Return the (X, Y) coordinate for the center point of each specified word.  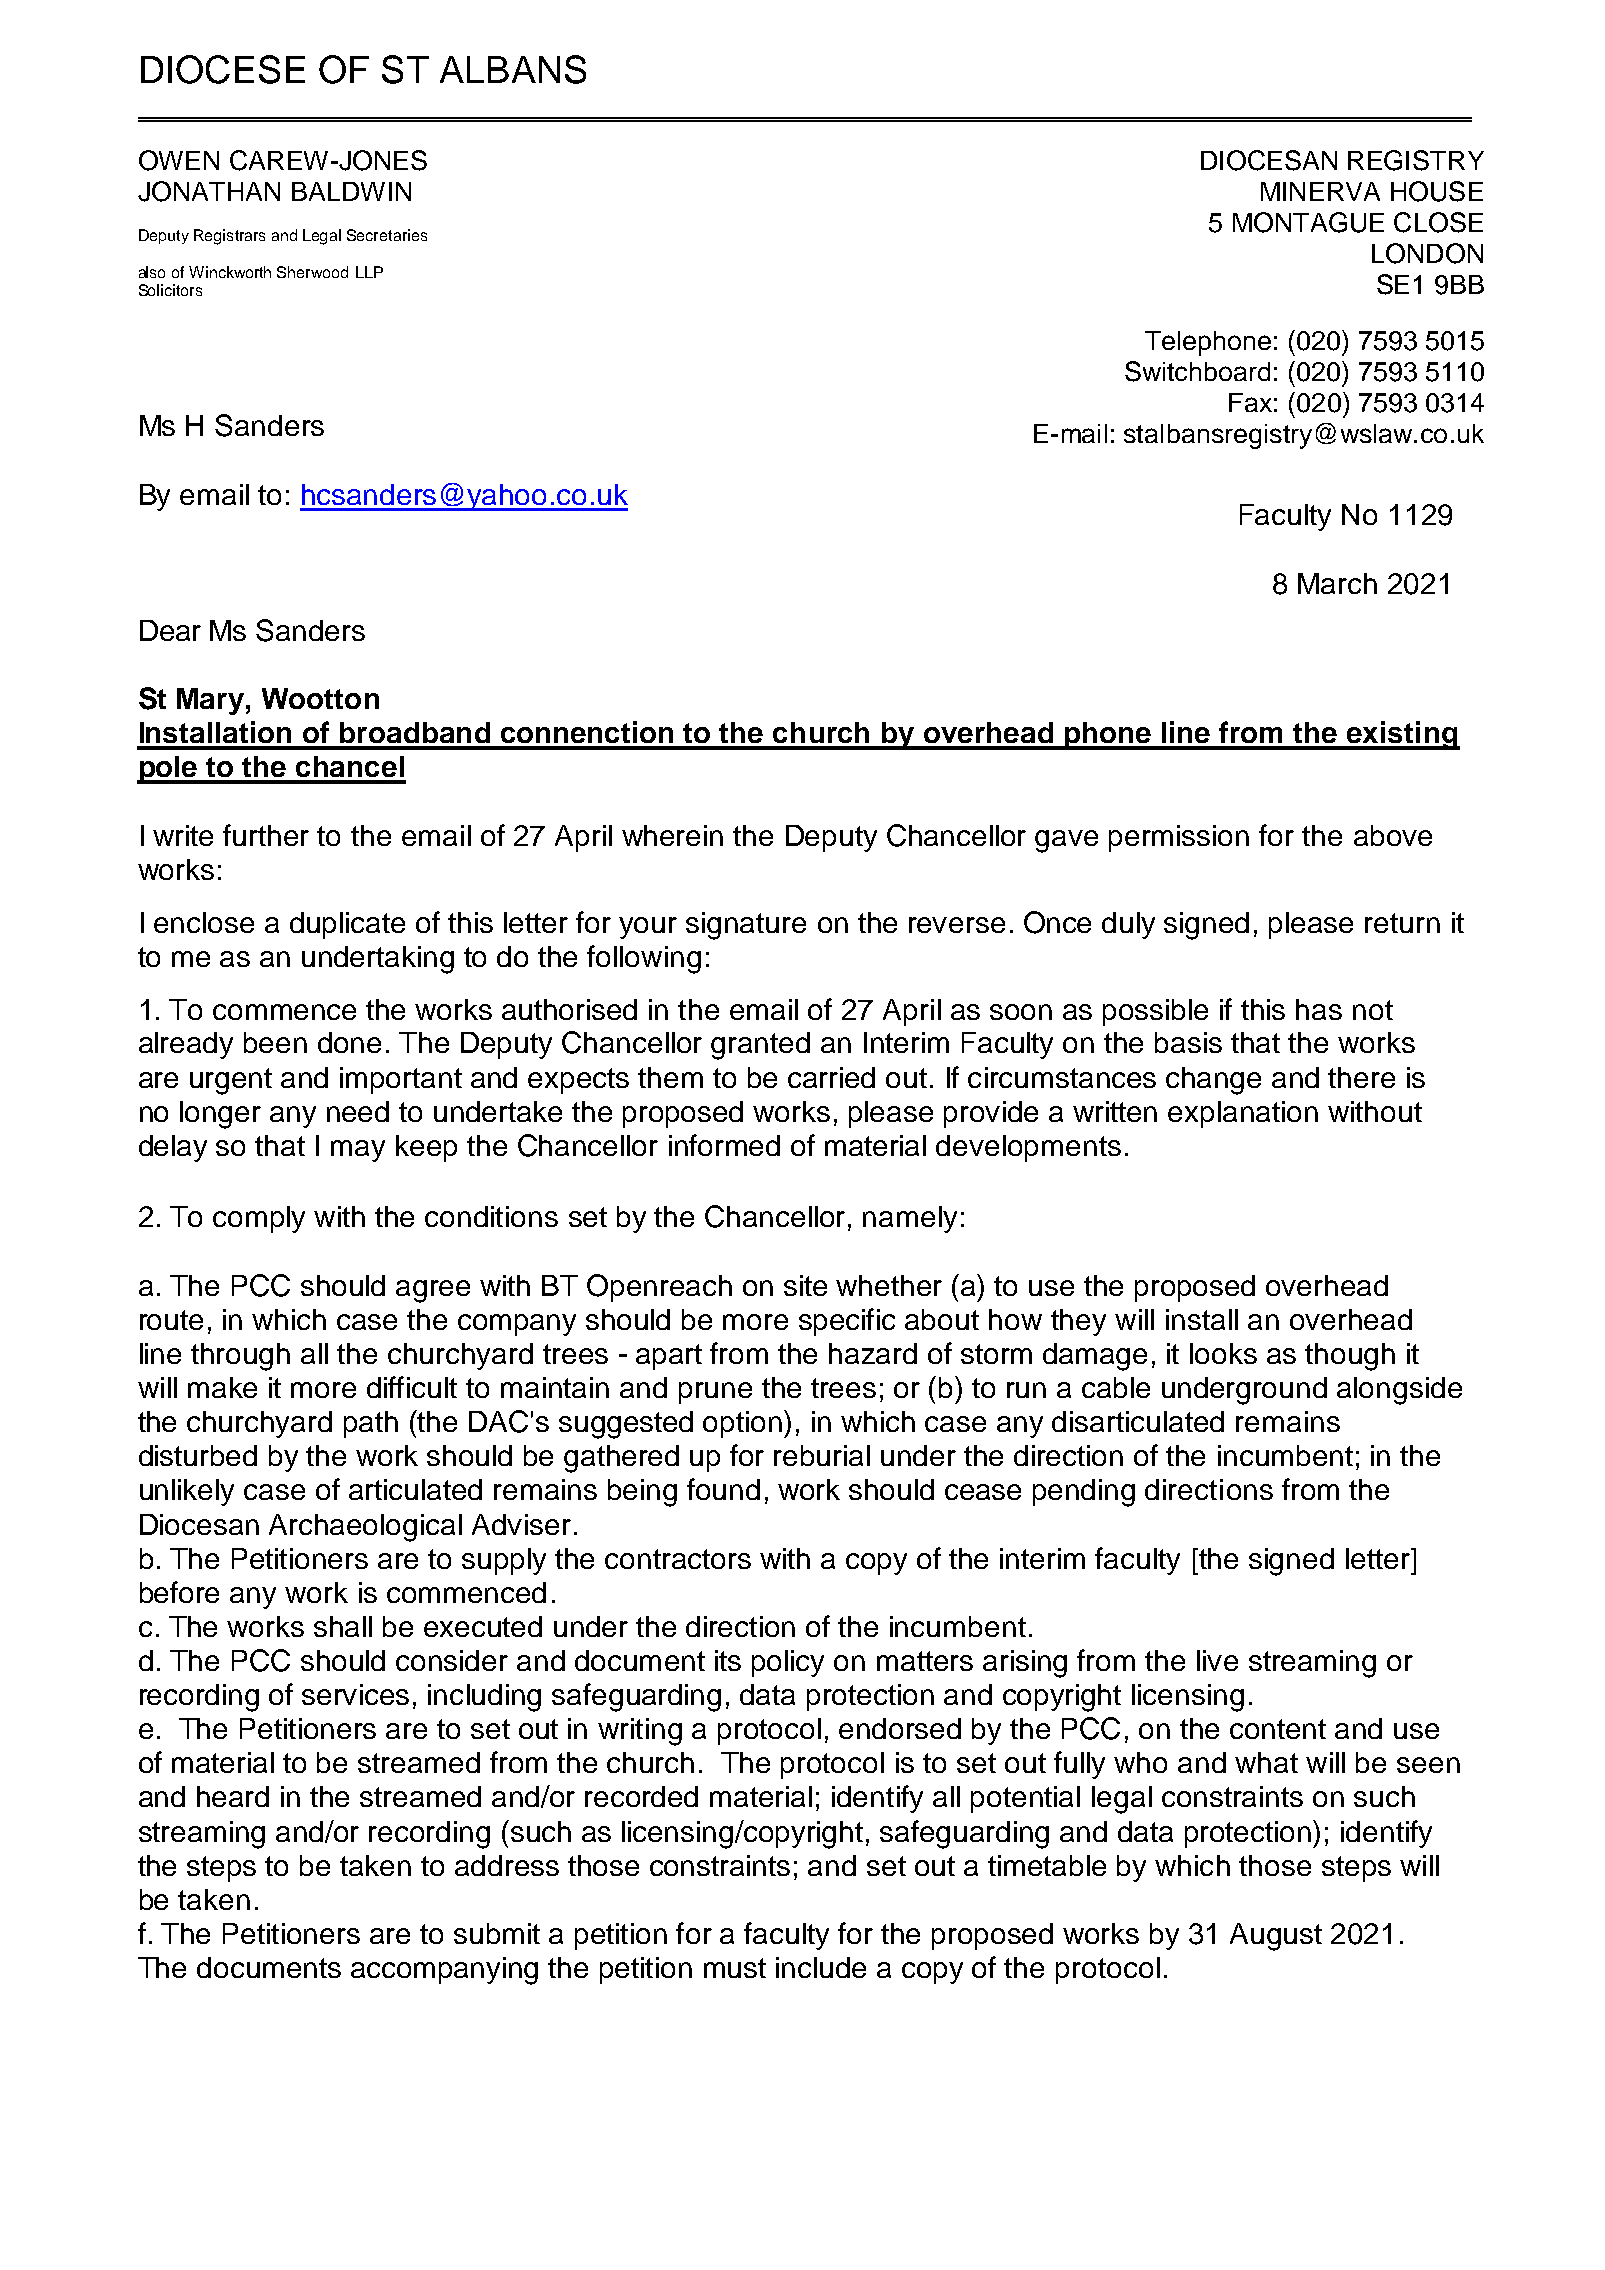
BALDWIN (351, 191)
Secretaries (387, 235)
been (275, 1042)
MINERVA (1320, 191)
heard (233, 1796)
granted (760, 1046)
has (1319, 1009)
